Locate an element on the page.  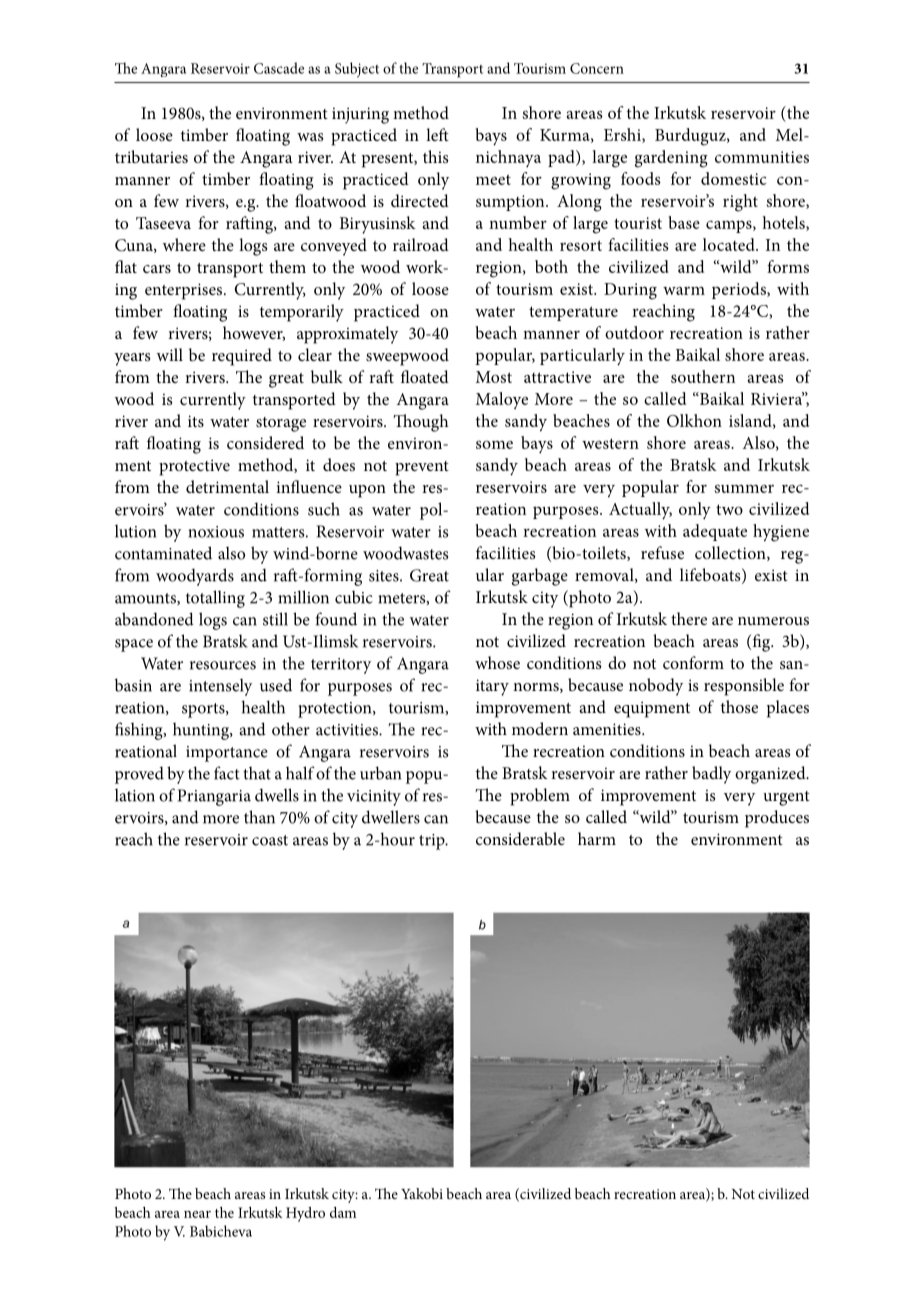
resources is located at coordinates (223, 665).
